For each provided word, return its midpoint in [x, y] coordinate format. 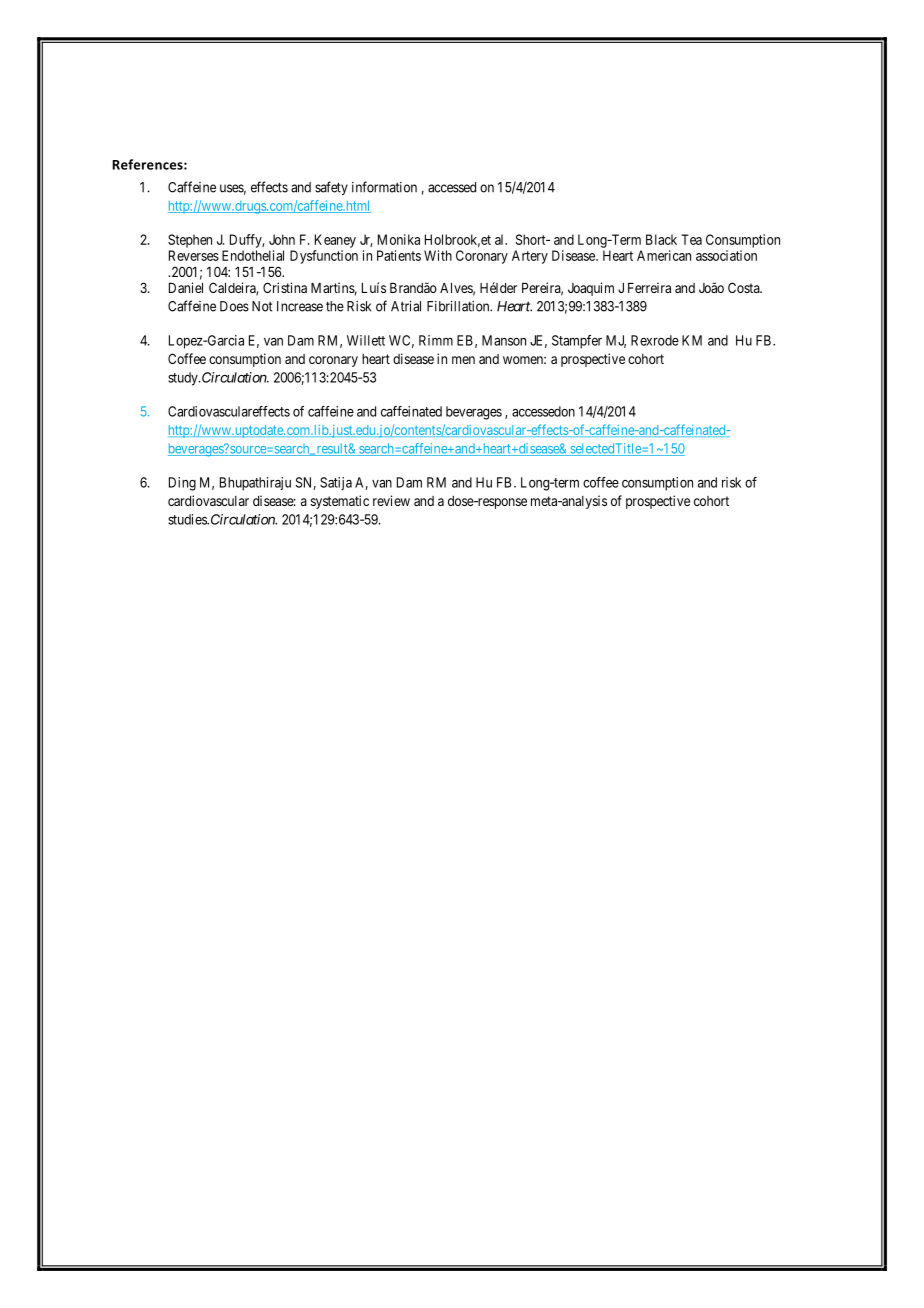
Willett [366, 340]
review [391, 500]
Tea [691, 239]
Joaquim [591, 289]
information [384, 187]
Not [262, 306]
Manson [504, 340]
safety [331, 188]
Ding [182, 484]
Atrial [406, 306]
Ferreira [649, 287]
